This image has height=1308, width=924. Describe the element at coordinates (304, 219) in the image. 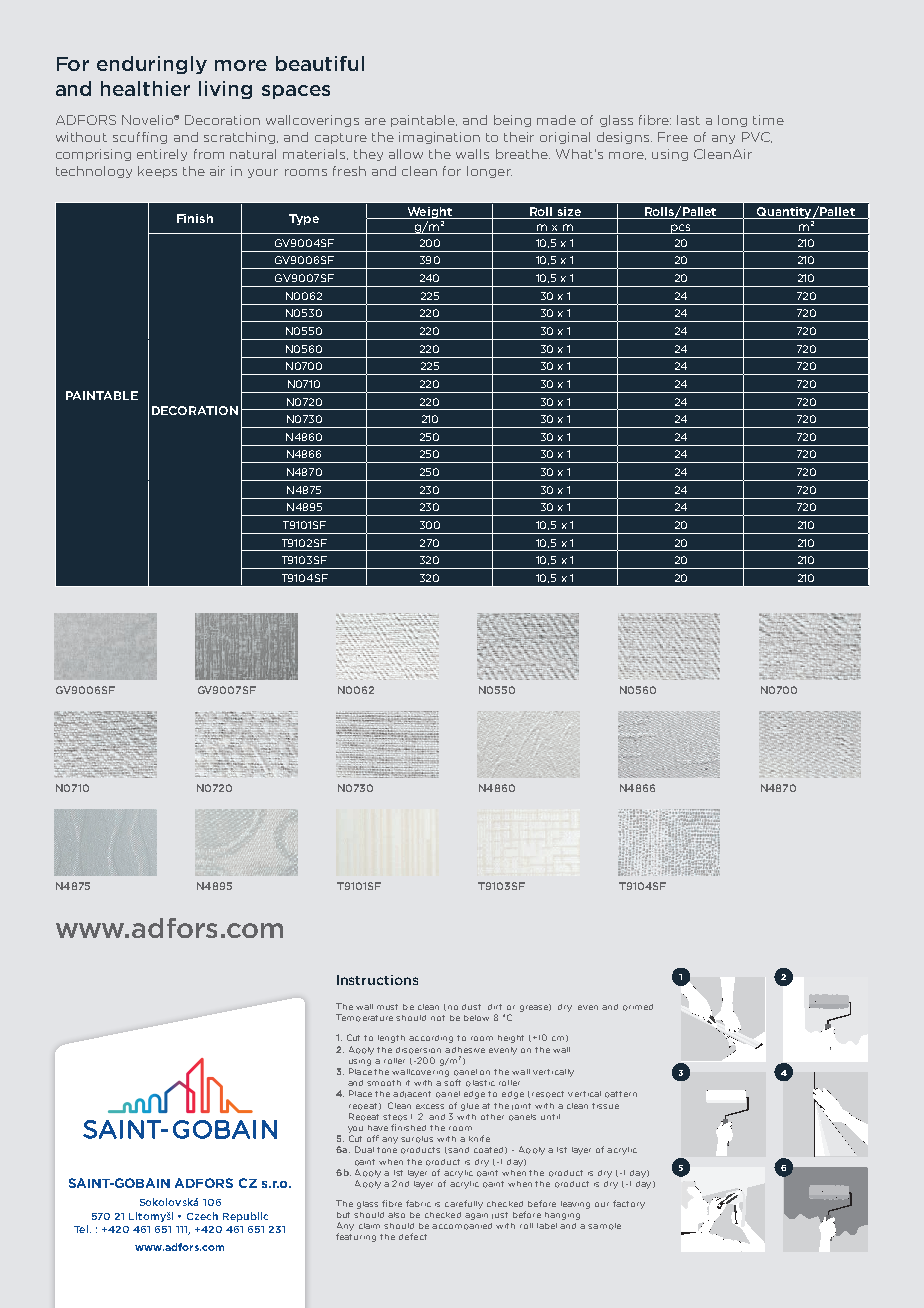

I see `Type` at that location.
